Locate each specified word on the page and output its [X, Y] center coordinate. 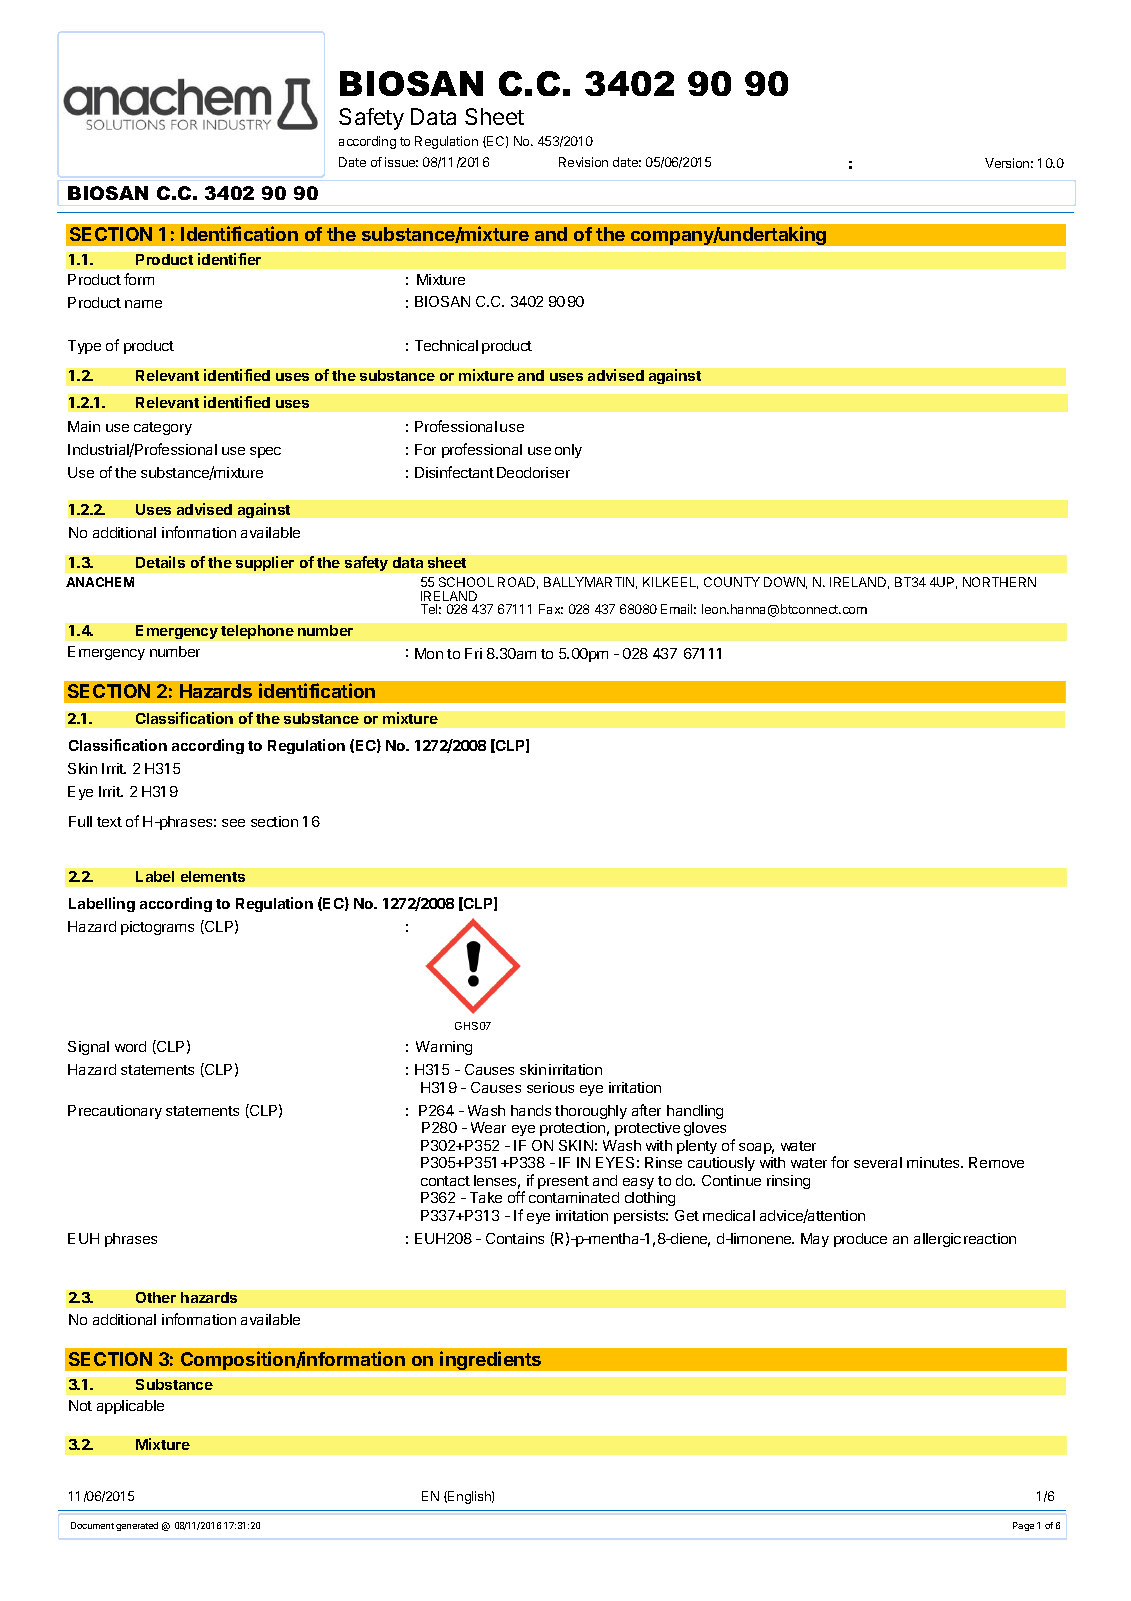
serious [550, 1087]
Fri [473, 653]
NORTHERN [999, 582]
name [143, 304]
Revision [583, 162]
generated [137, 1526]
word [130, 1046]
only [568, 451]
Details [160, 562]
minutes [934, 1162]
